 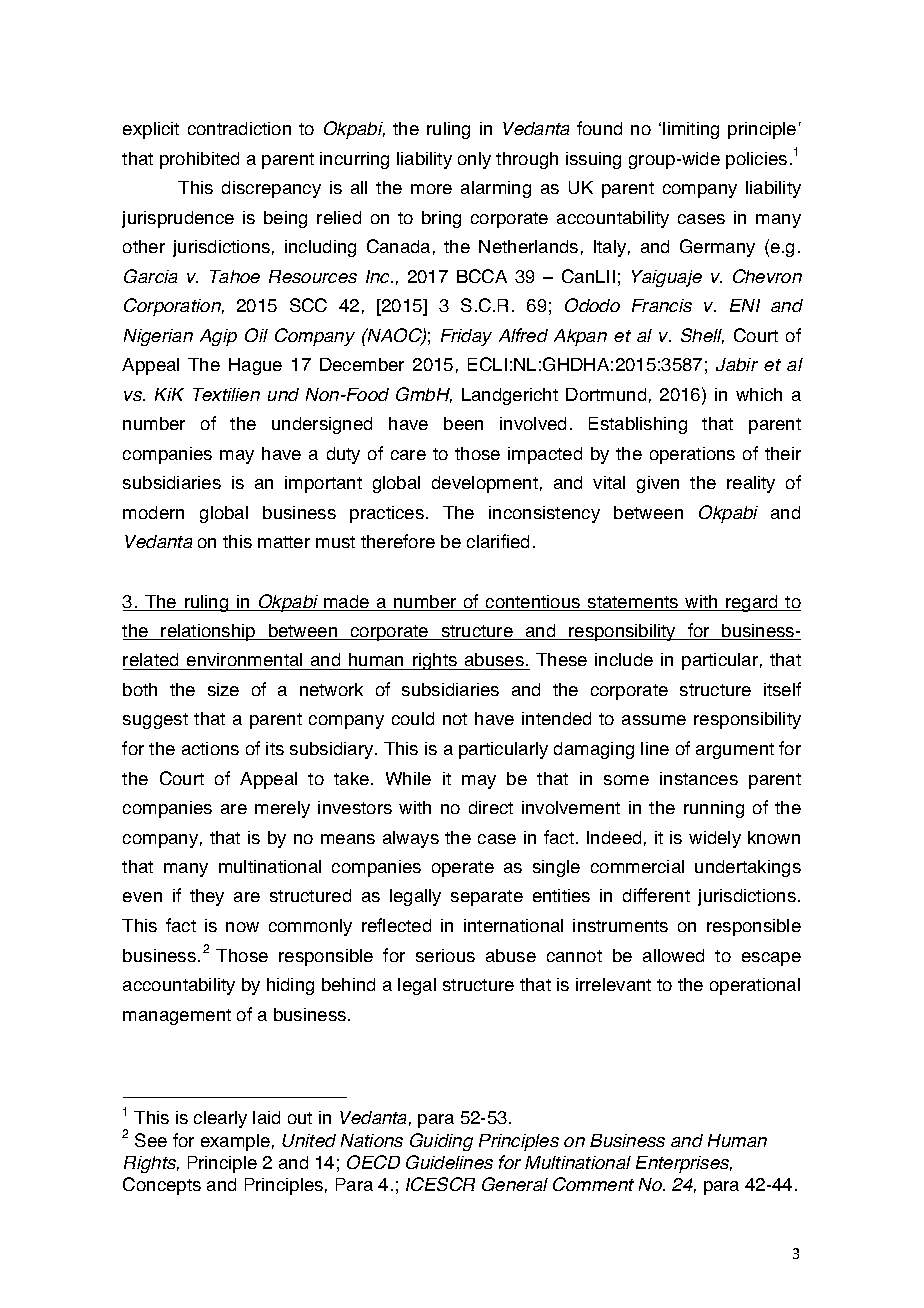 What do you see at coordinates (445, 955) in the page?
I see `serious` at bounding box center [445, 955].
